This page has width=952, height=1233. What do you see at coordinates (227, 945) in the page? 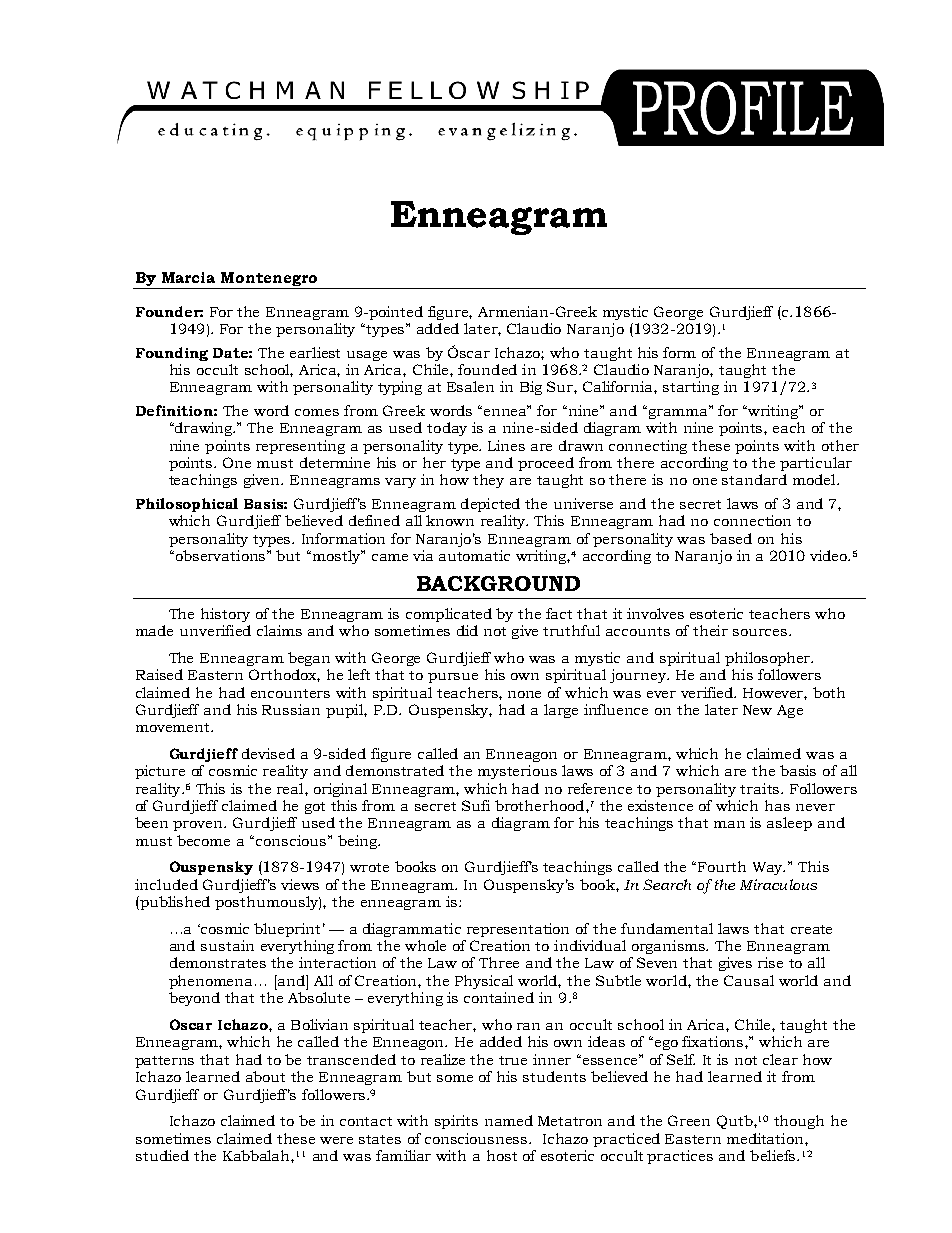
I see `sustain` at bounding box center [227, 945].
